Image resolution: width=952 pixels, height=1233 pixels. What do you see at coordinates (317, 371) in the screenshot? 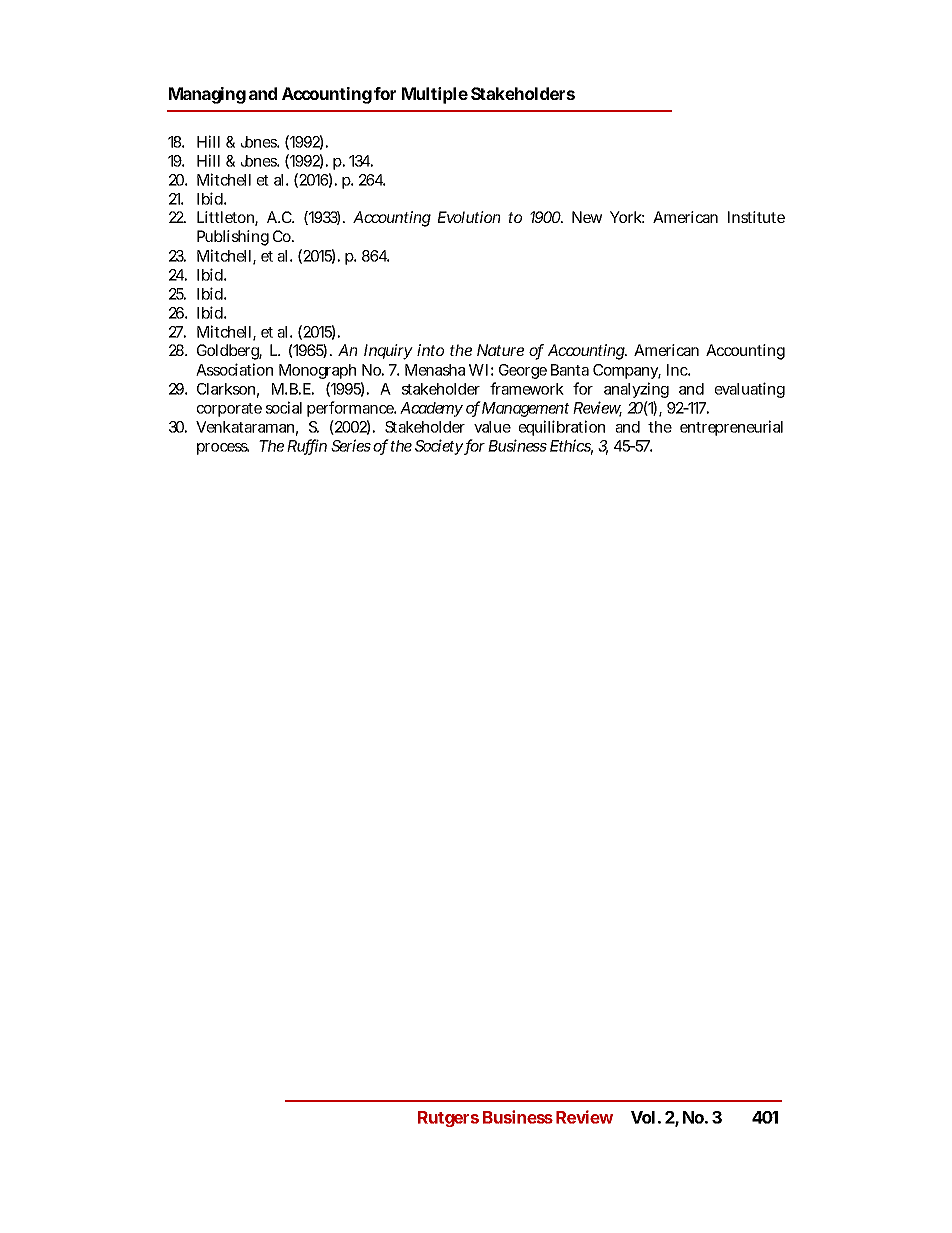
I see `Monograph` at bounding box center [317, 371].
